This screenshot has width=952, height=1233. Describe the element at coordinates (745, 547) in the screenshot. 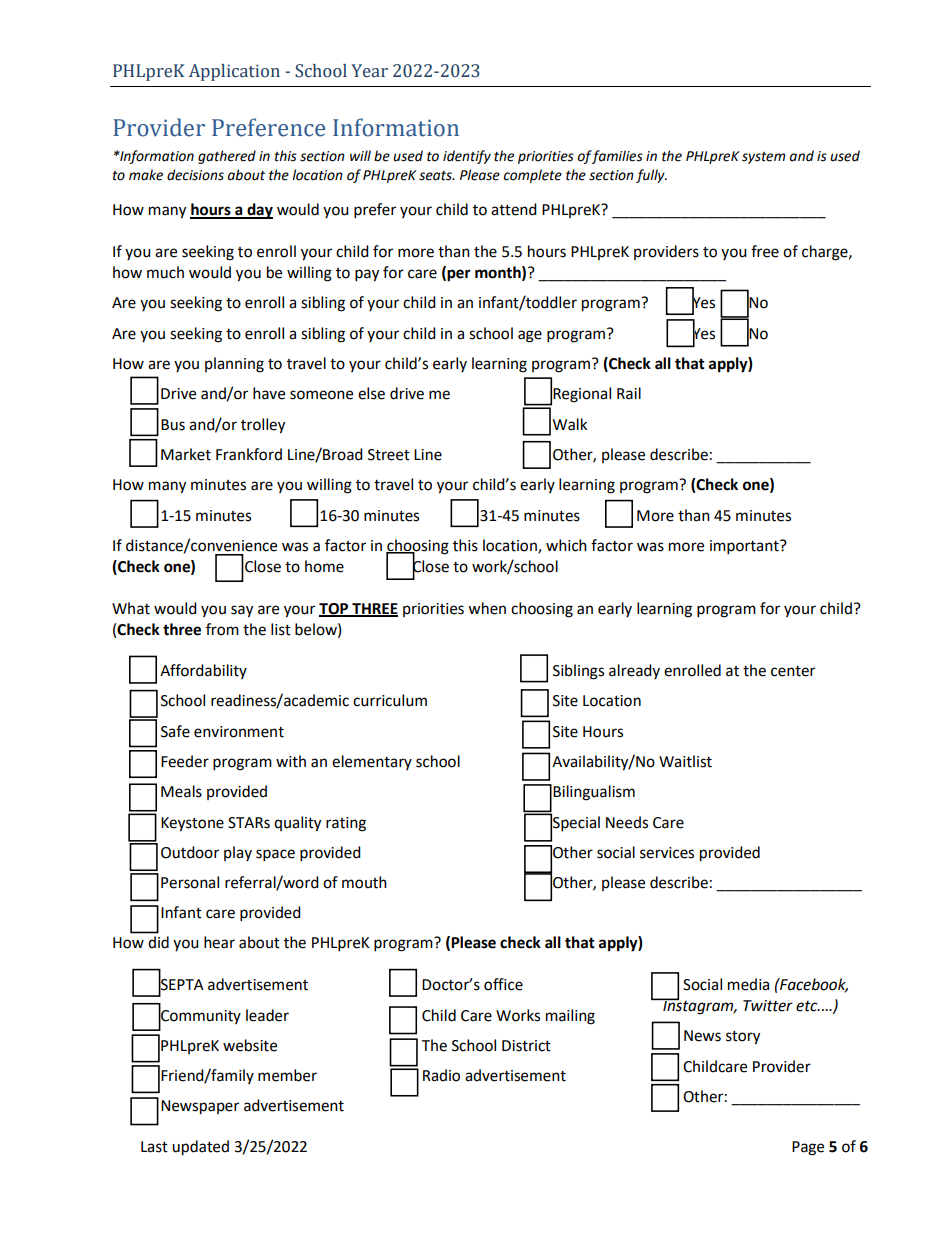

I see `important` at that location.
